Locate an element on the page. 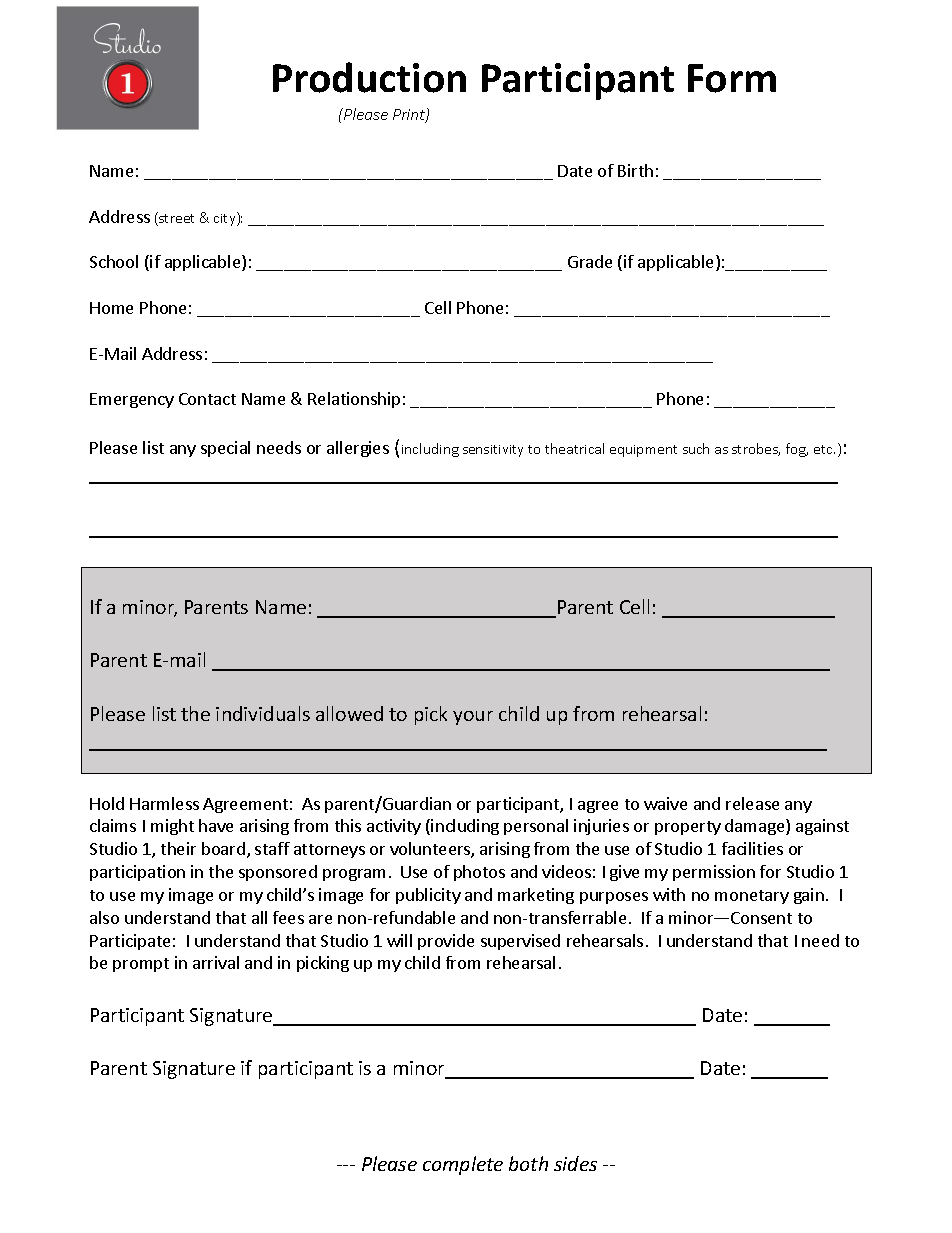 The height and width of the page is (1233, 952). prompt is located at coordinates (141, 965).
